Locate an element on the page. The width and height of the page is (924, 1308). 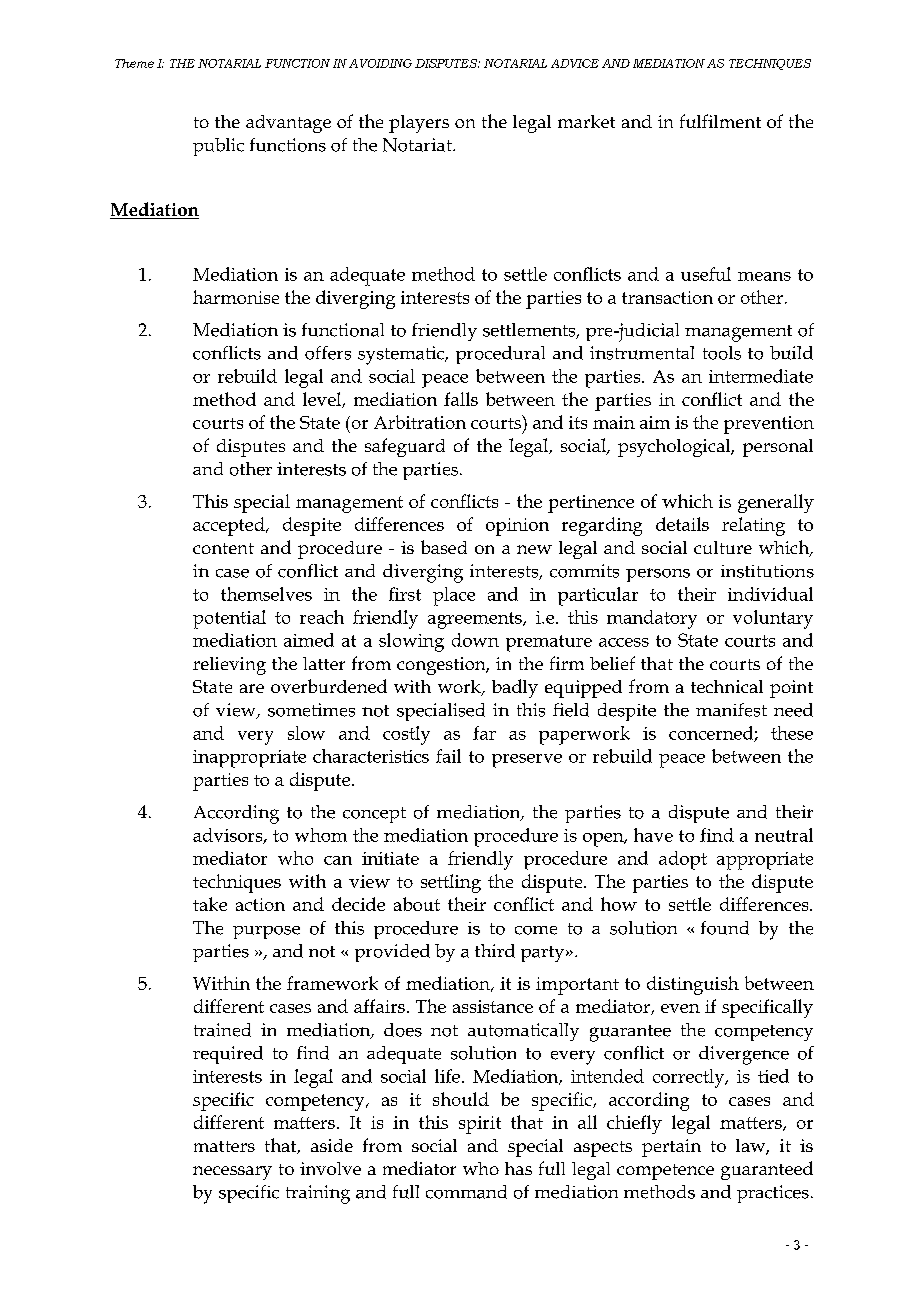
personal is located at coordinates (778, 448).
